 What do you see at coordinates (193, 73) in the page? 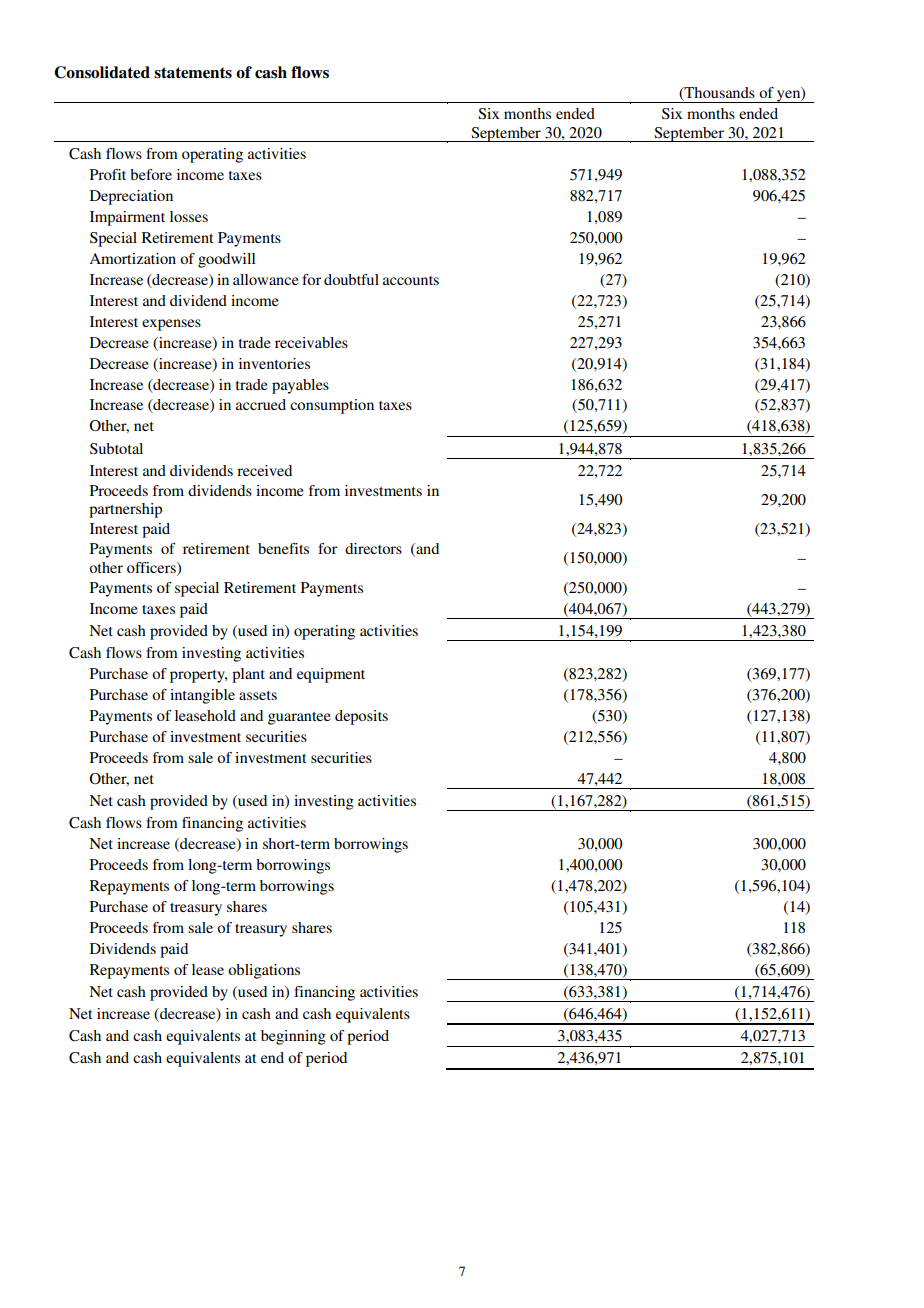
I see `statements` at bounding box center [193, 73].
